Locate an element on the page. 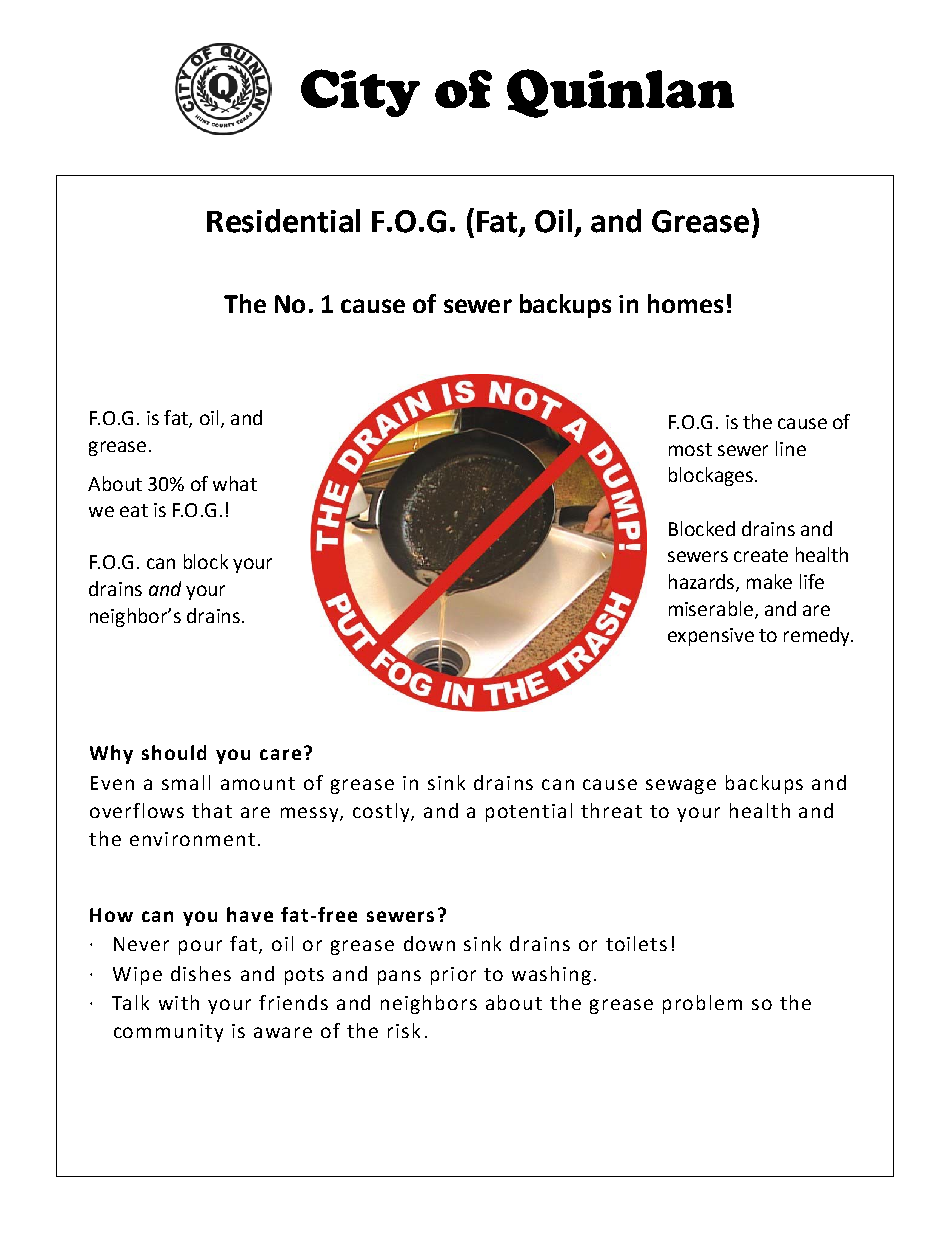 The width and height of the document is (952, 1233). sewage is located at coordinates (681, 786).
